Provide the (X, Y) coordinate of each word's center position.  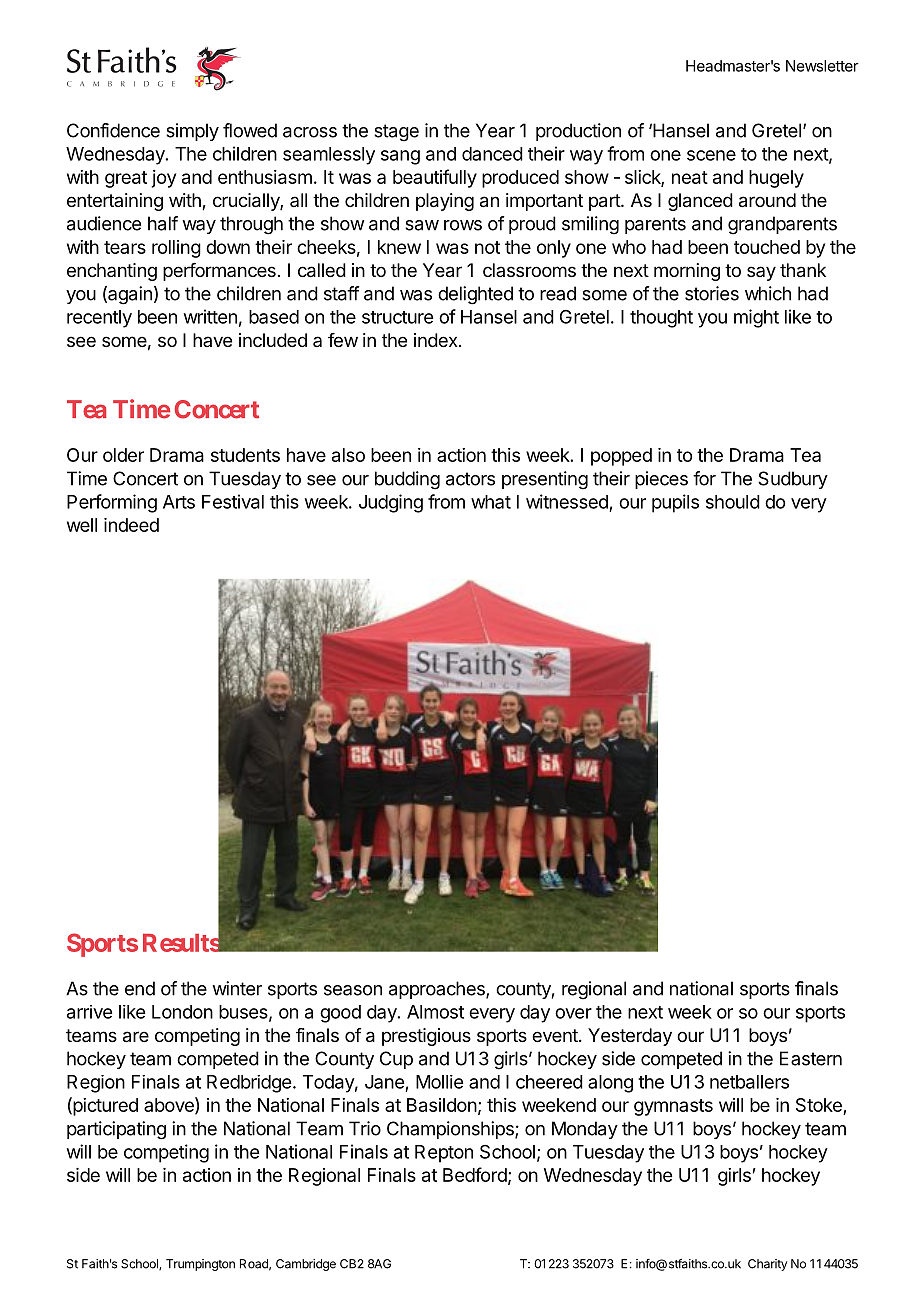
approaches (438, 990)
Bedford (475, 1174)
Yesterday (630, 1037)
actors (470, 479)
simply (192, 132)
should (733, 502)
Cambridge (306, 1265)
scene (711, 155)
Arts (179, 502)
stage (396, 133)
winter (237, 988)
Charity (767, 1265)
